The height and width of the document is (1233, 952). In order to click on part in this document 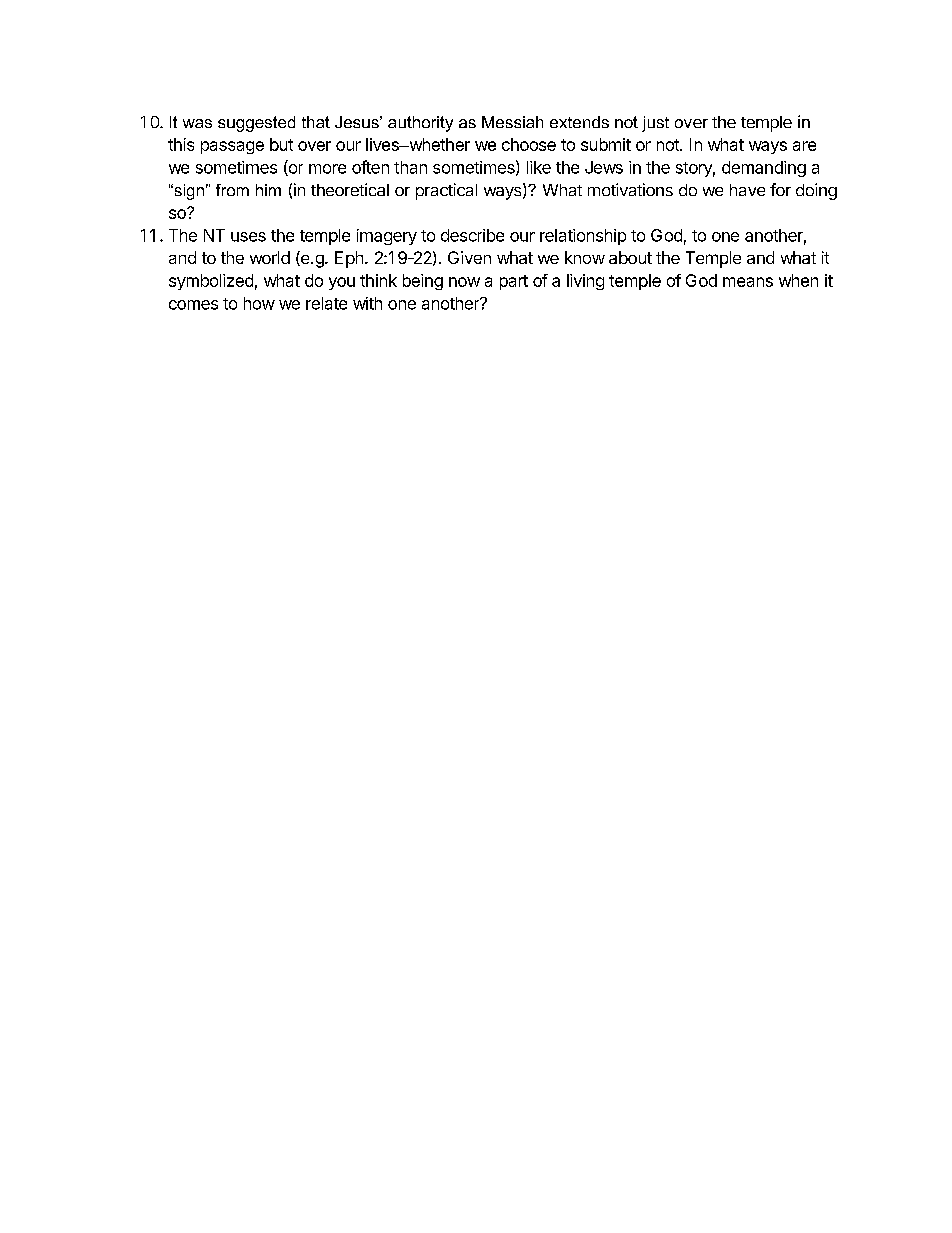, I will do `click(514, 282)`.
